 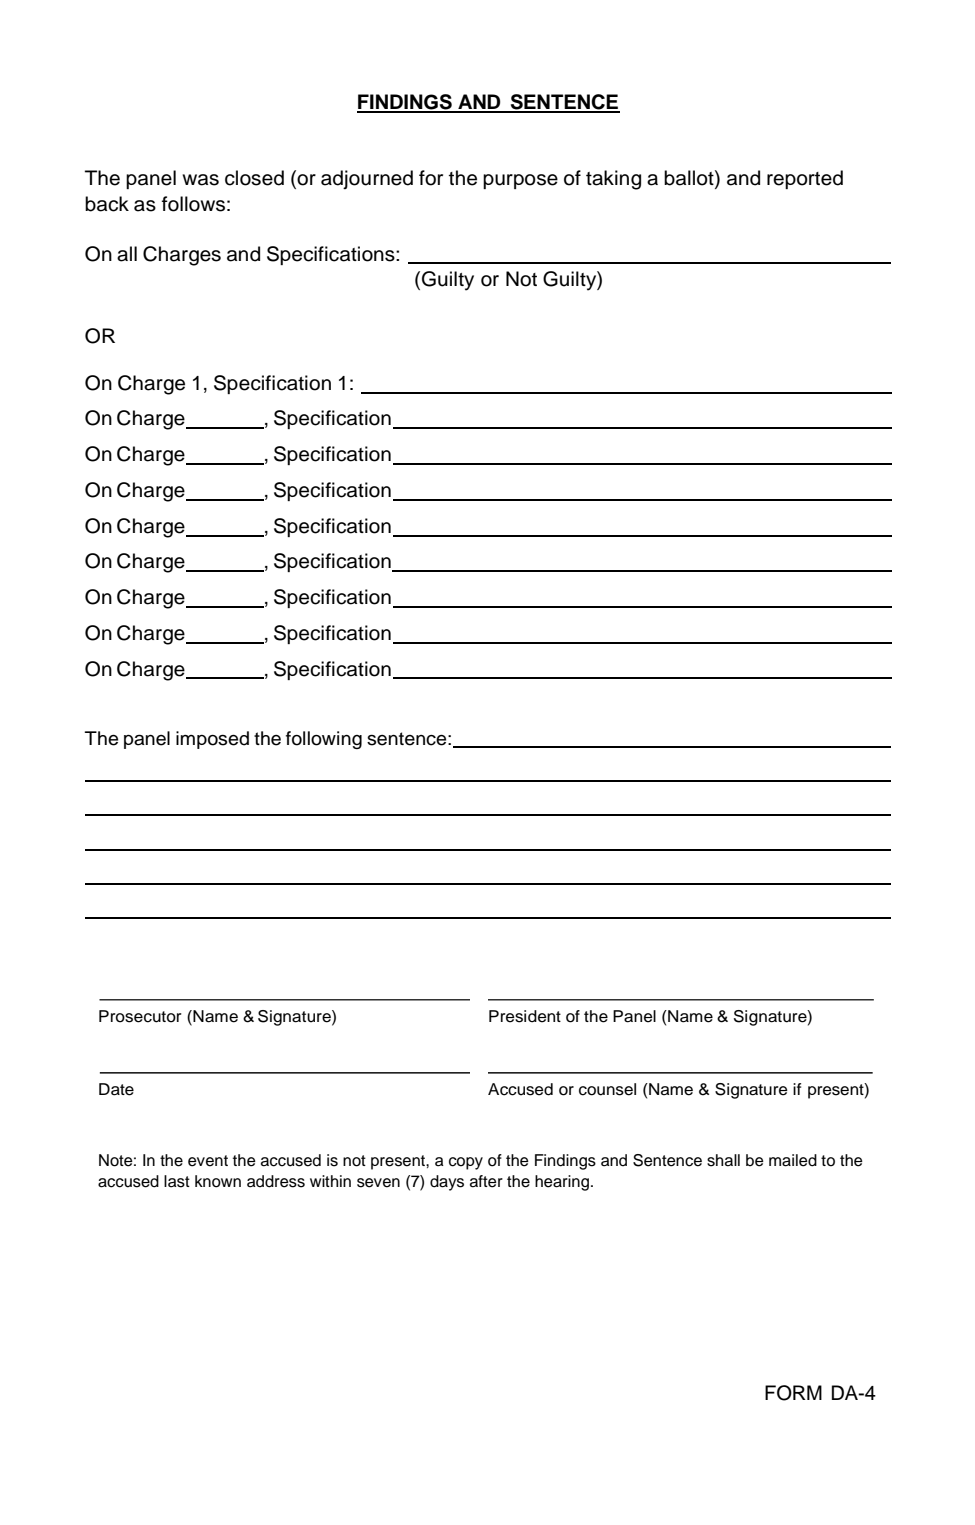 What do you see at coordinates (525, 1016) in the document?
I see `President` at bounding box center [525, 1016].
